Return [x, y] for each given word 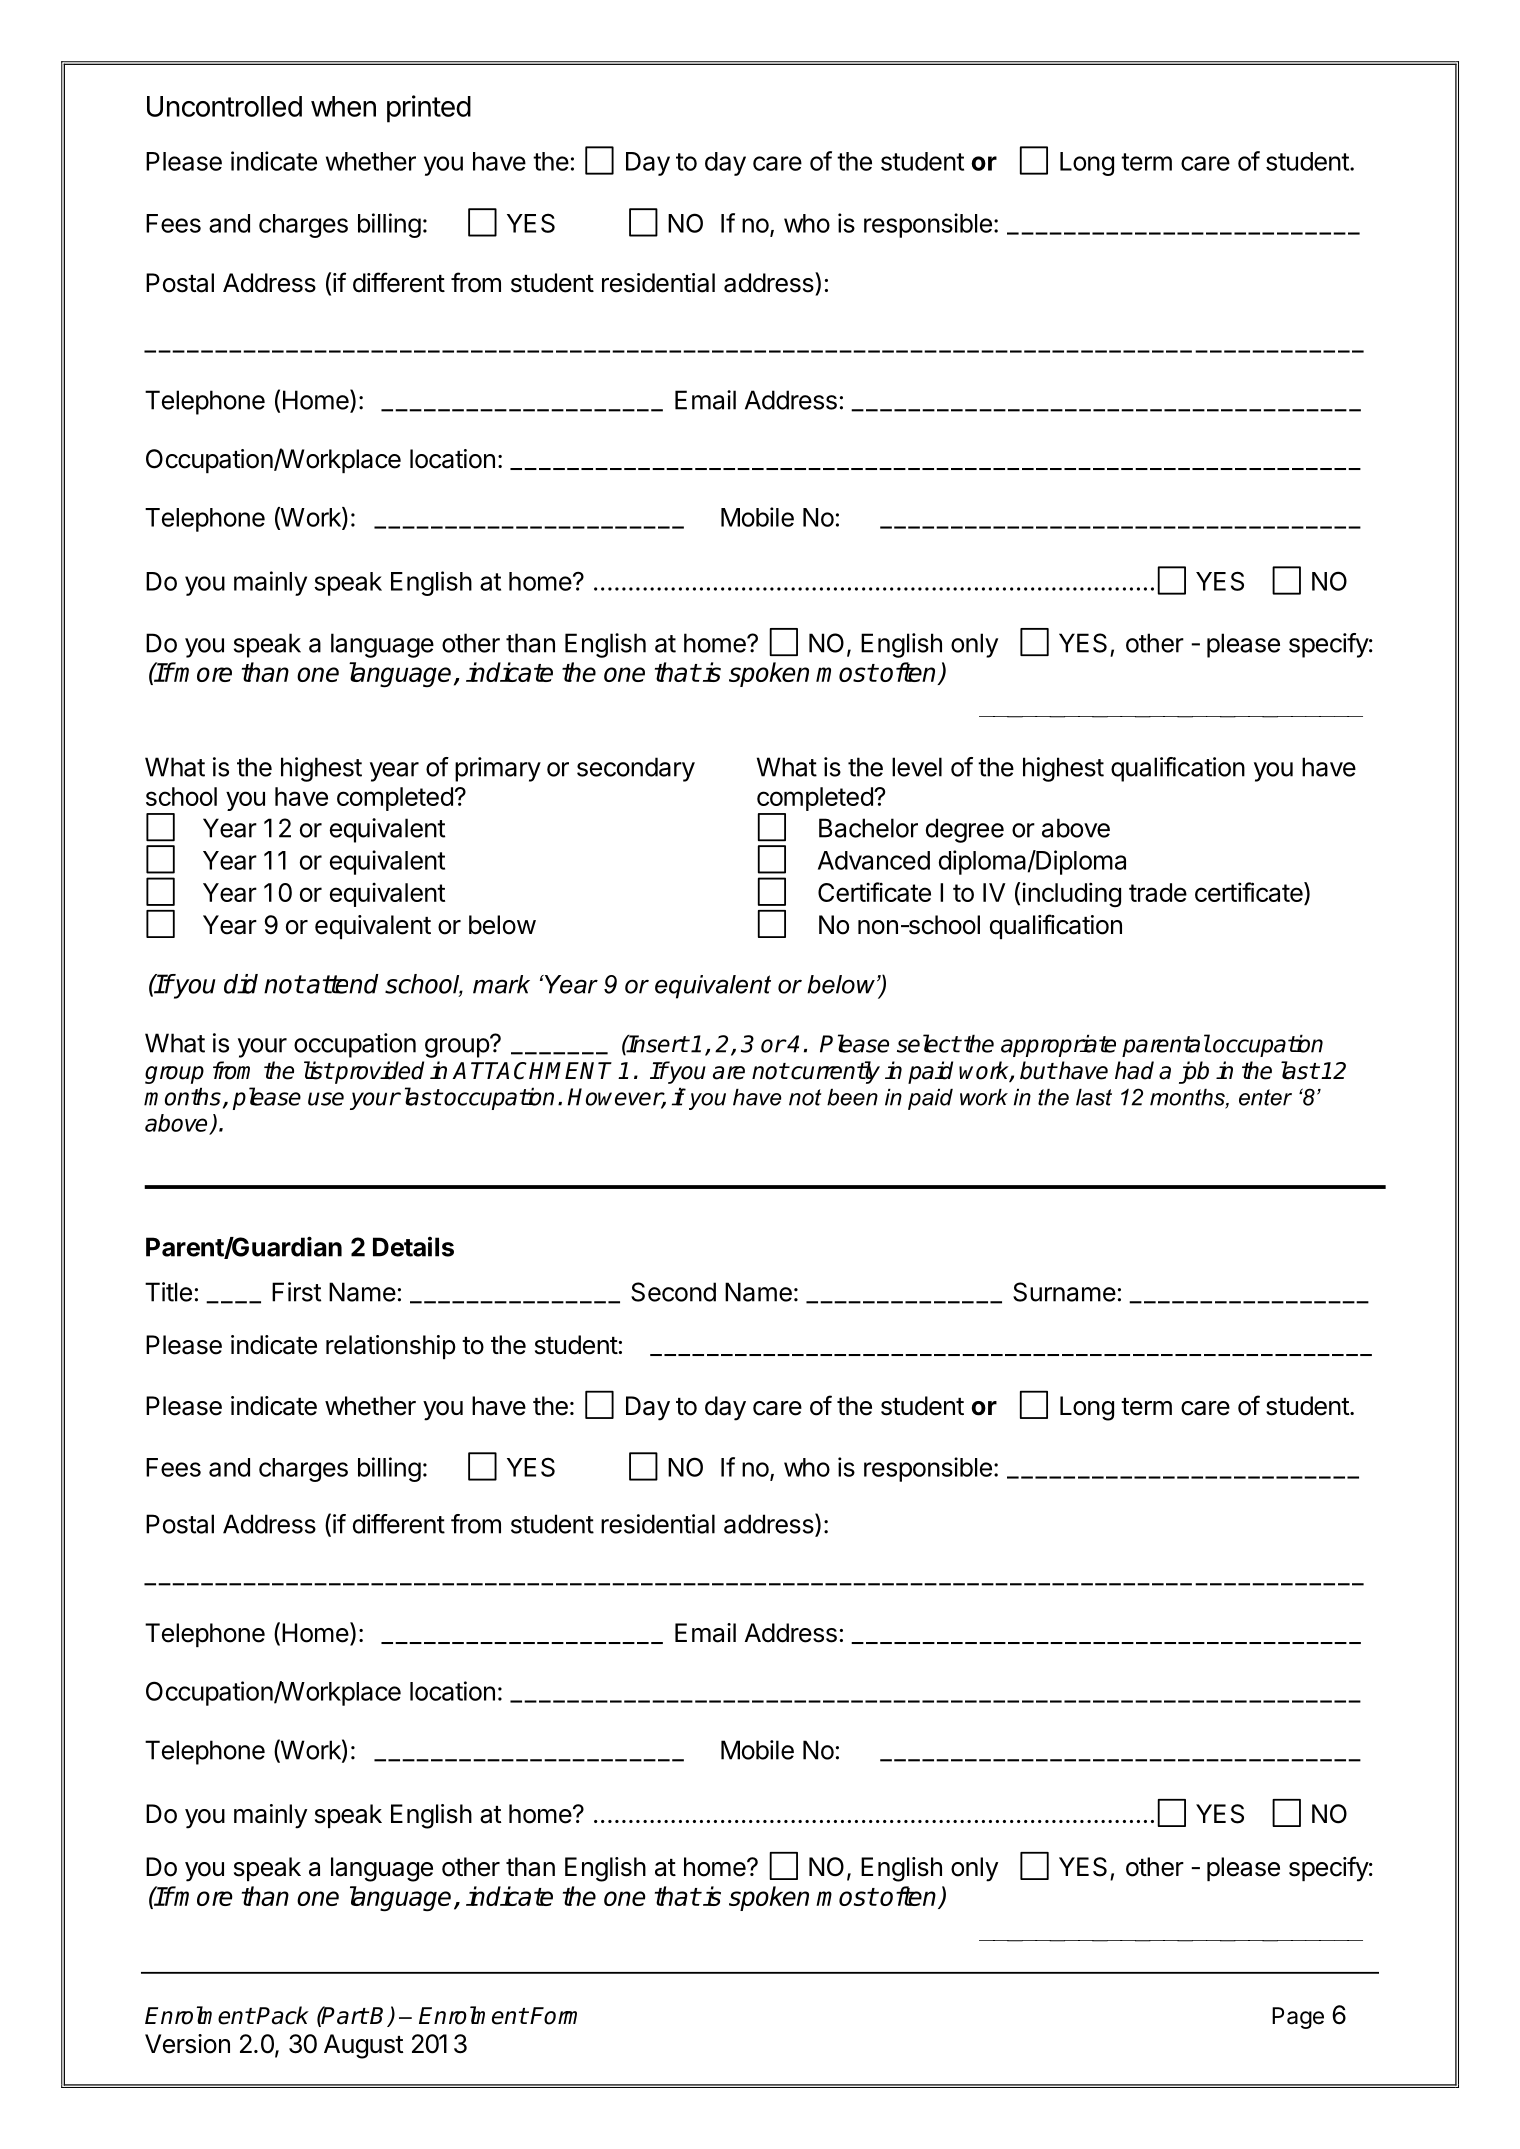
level [917, 767]
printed [429, 109]
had [1134, 1070]
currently [834, 1072]
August [364, 2046]
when [343, 106]
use [326, 1099]
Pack [282, 2015]
